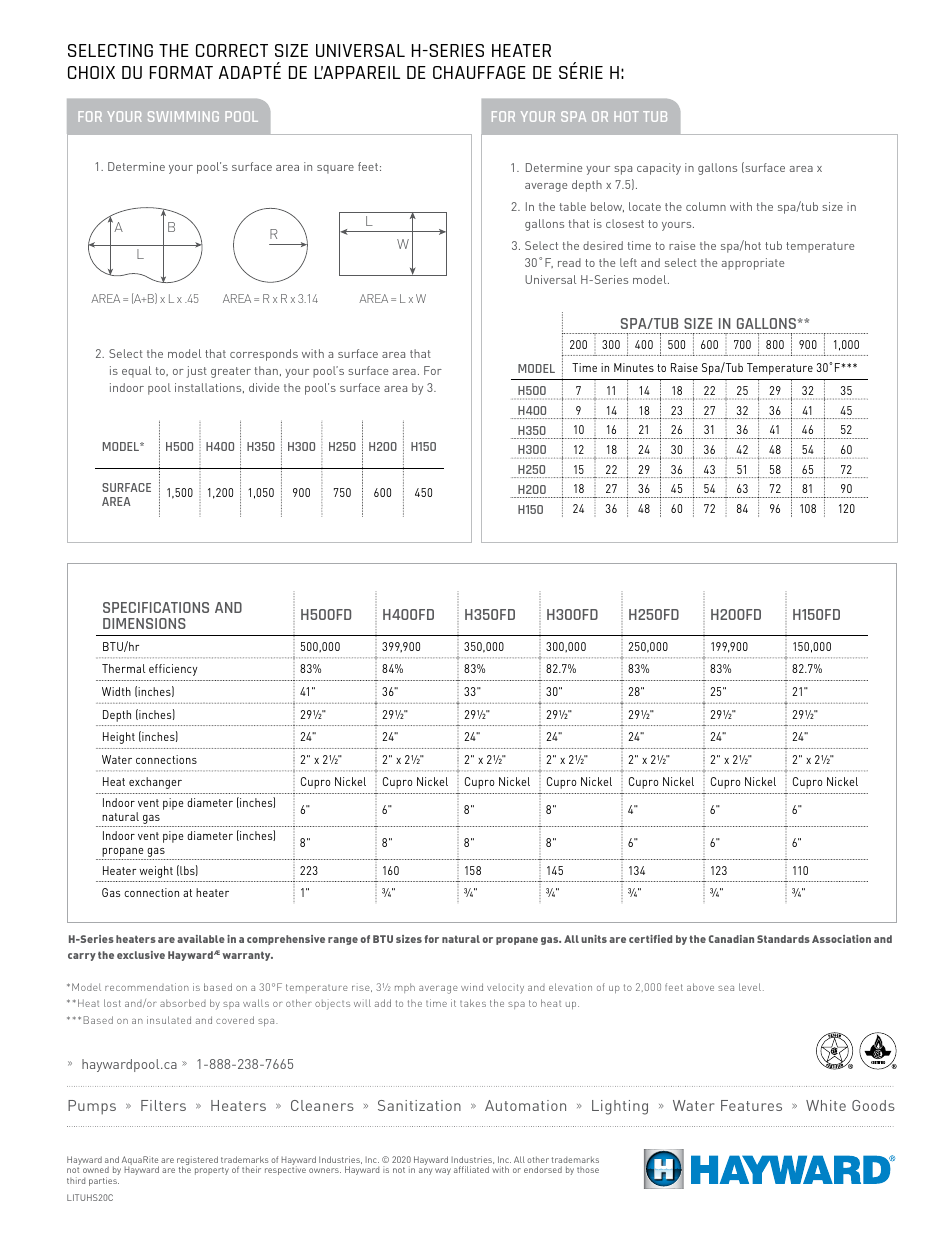 The height and width of the screenshot is (1233, 952). I want to click on square, so click(335, 169).
